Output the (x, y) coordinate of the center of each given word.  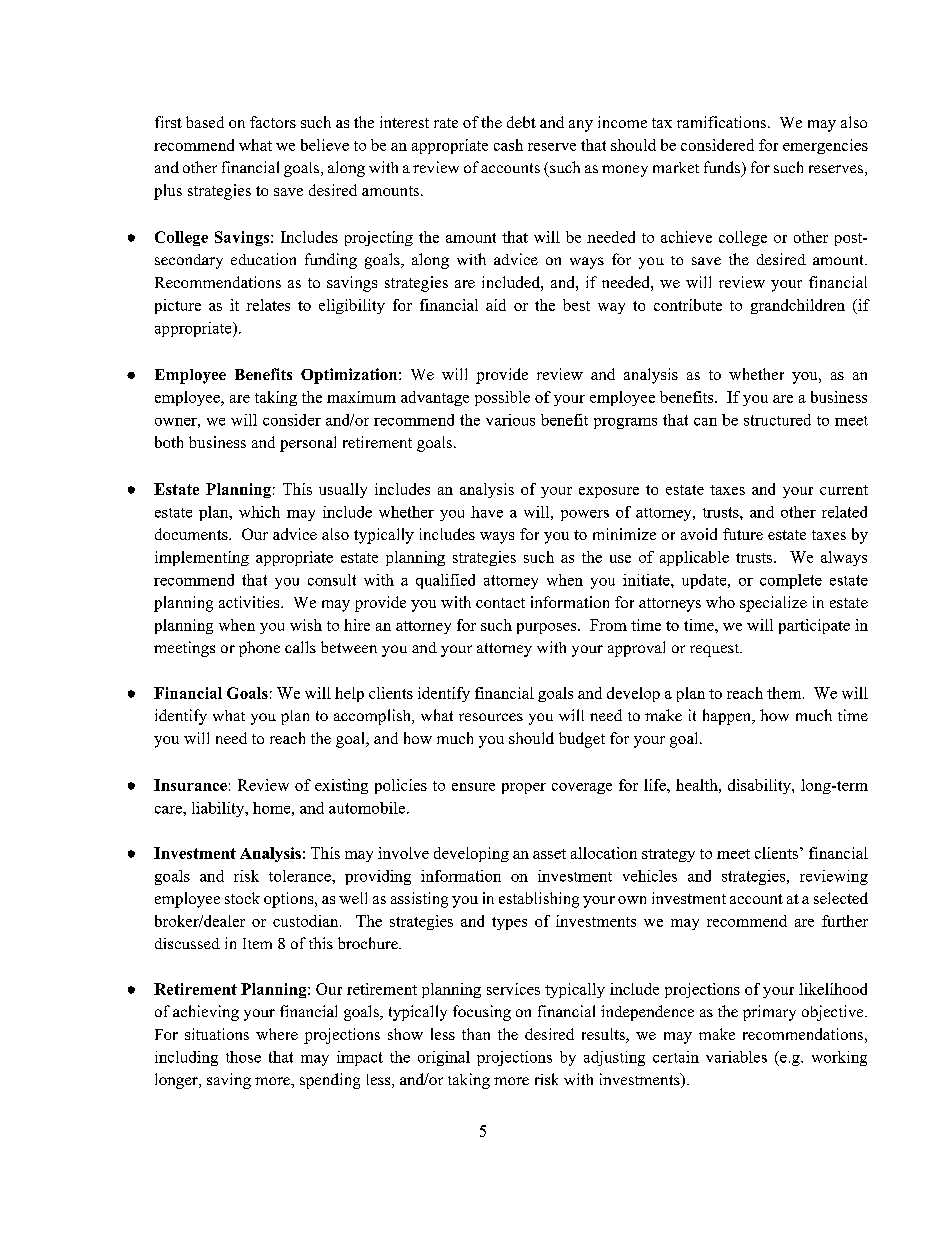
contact (500, 603)
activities (250, 602)
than (476, 1034)
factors (273, 122)
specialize (773, 604)
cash (508, 145)
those (243, 1057)
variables (736, 1057)
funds (723, 168)
